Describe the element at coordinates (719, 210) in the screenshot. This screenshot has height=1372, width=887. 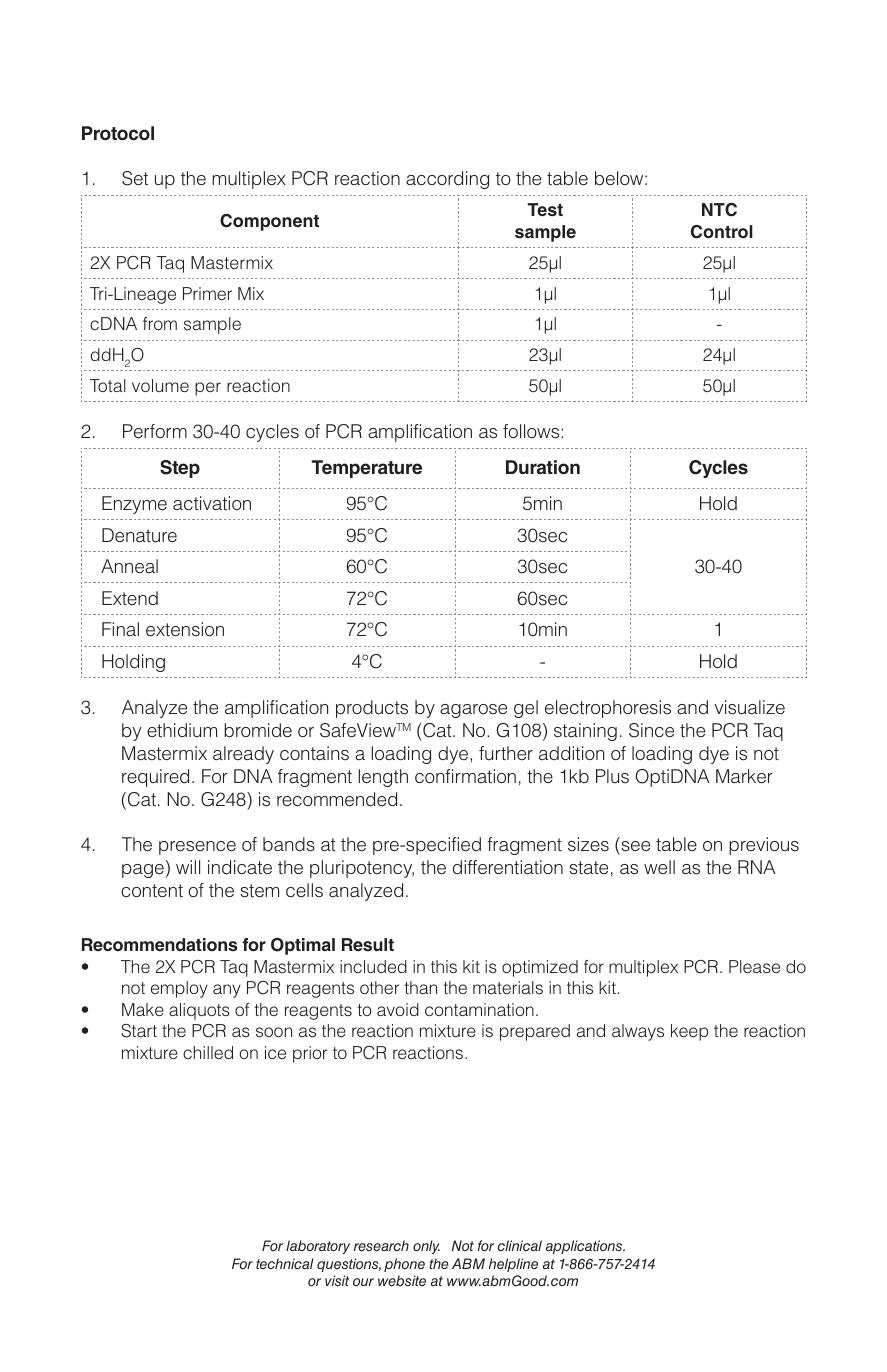
I see `NTC` at that location.
